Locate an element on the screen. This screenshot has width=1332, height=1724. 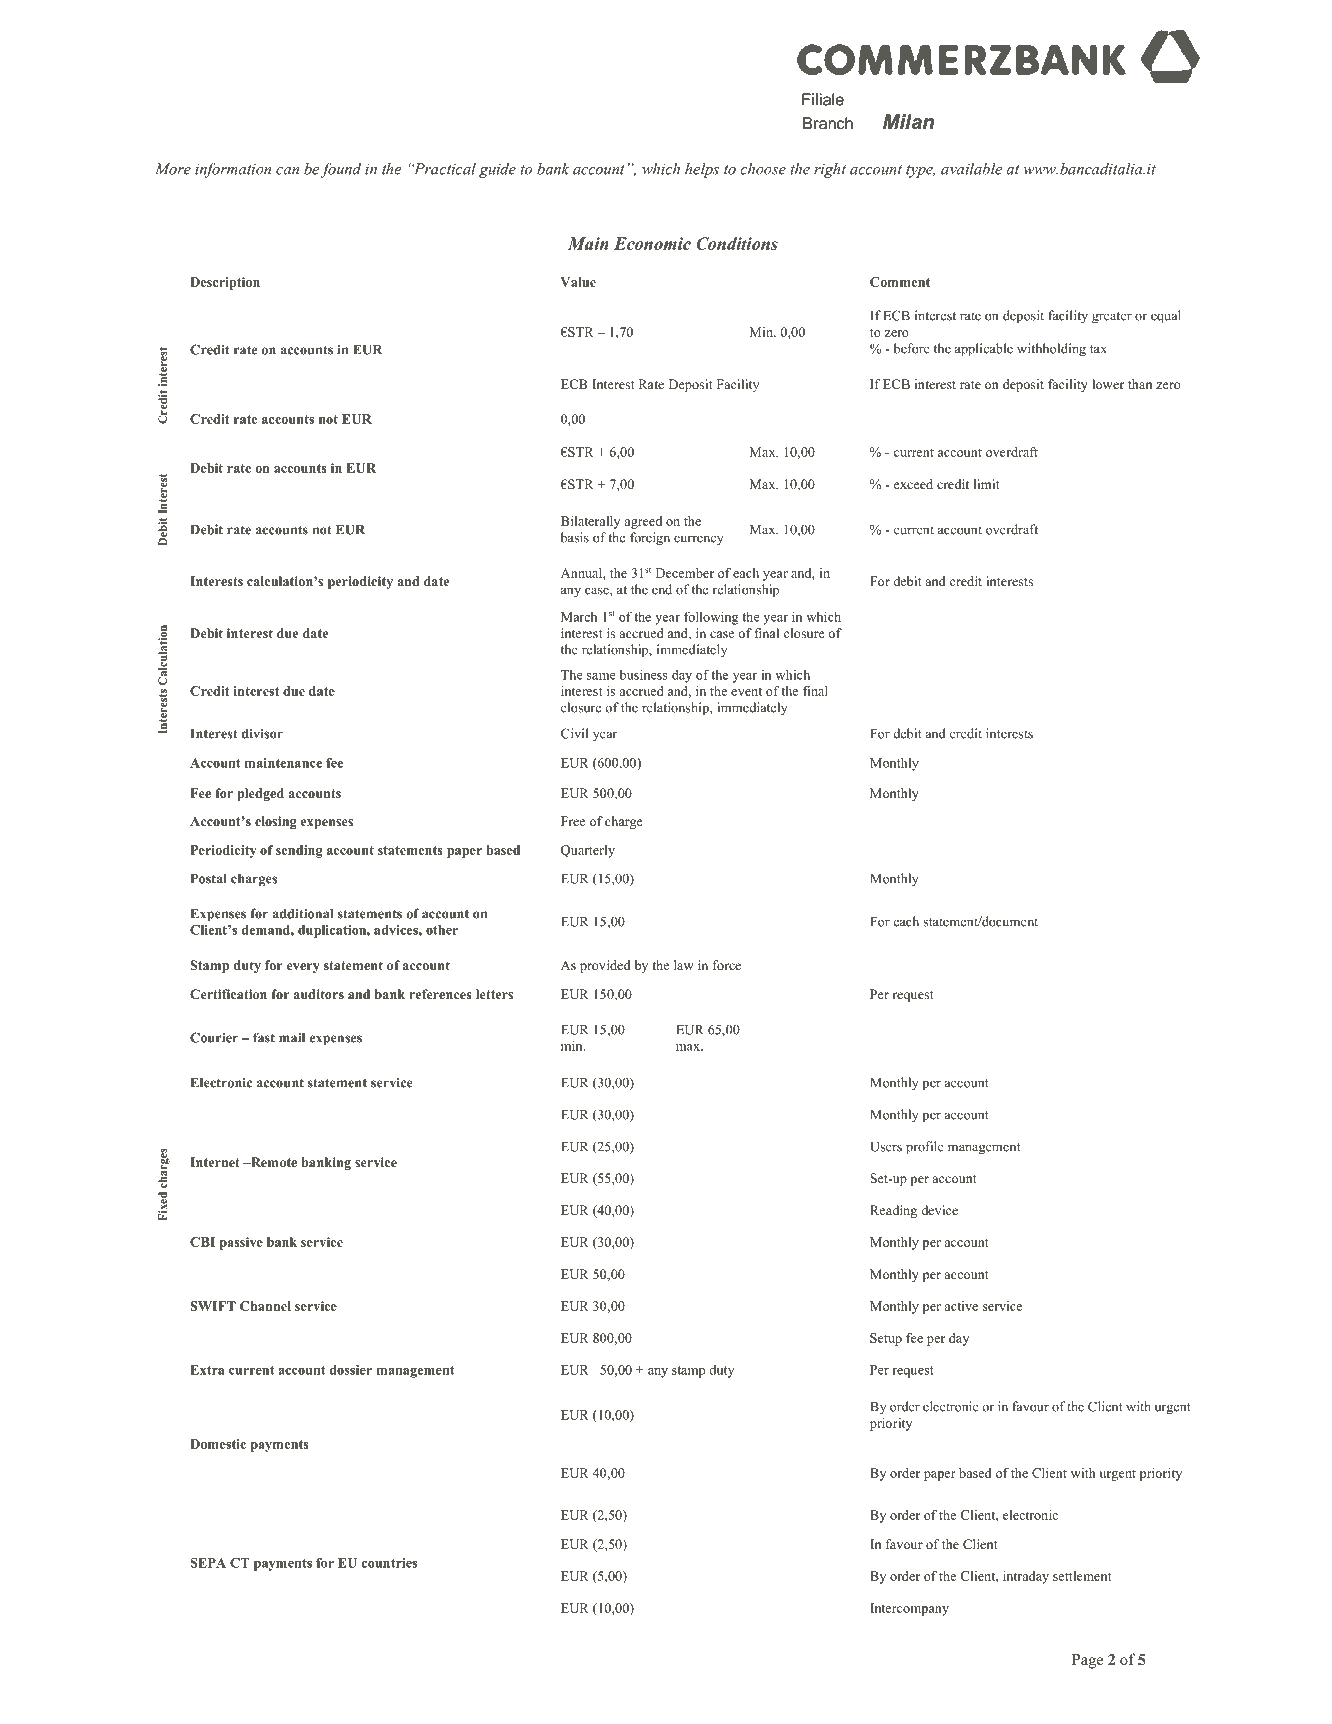
profile is located at coordinates (925, 1148).
